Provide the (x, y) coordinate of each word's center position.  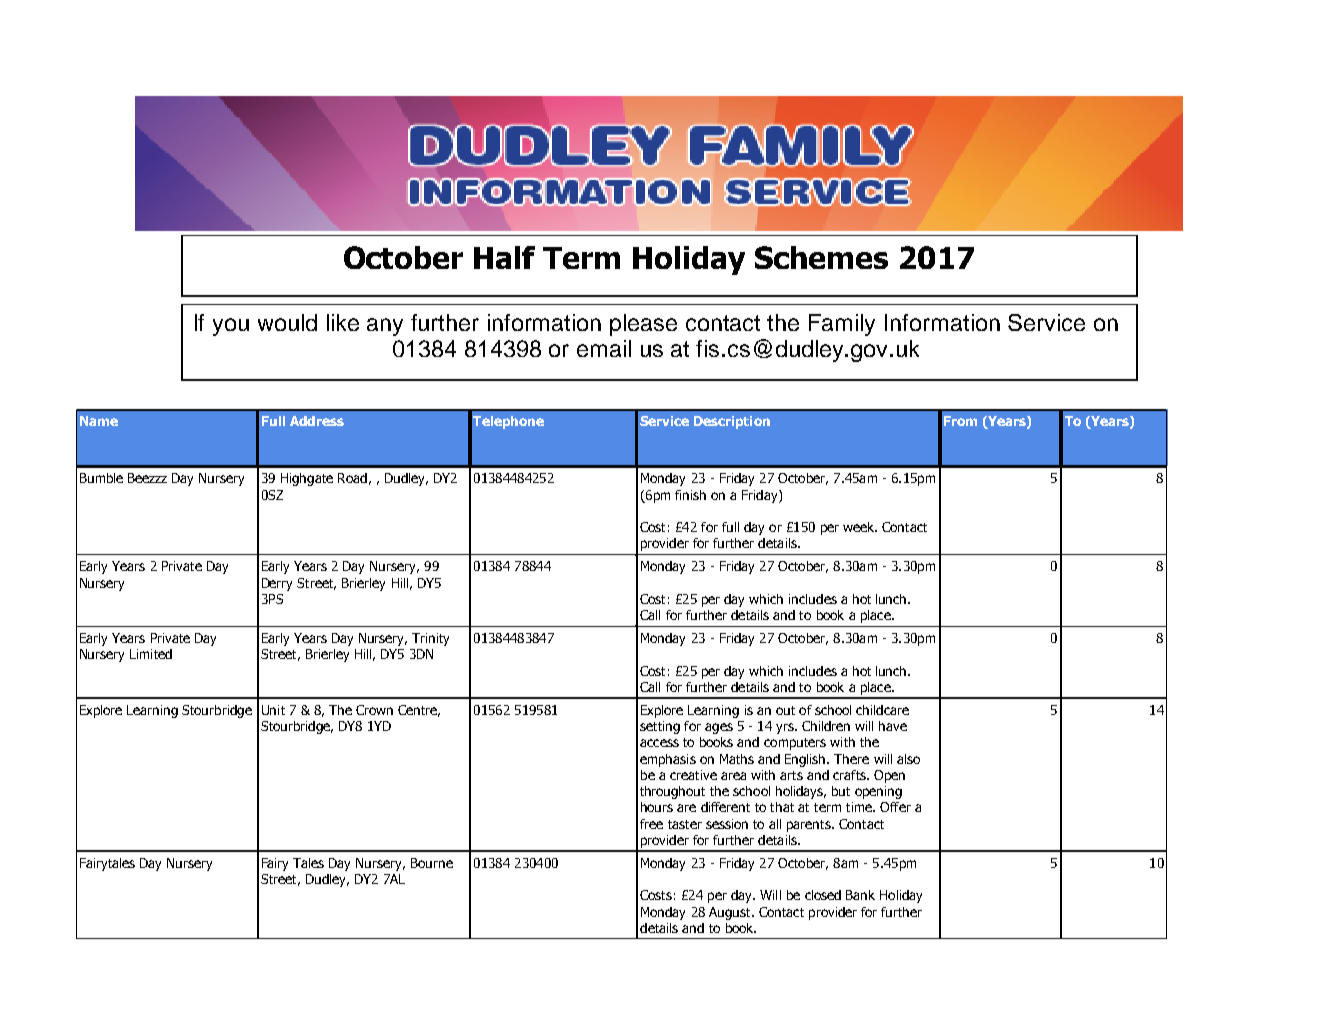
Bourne (432, 863)
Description (732, 422)
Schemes (821, 257)
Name (99, 421)
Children (826, 726)
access (659, 743)
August (731, 913)
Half (504, 257)
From (960, 421)
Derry (277, 584)
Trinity (430, 639)
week (860, 527)
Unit (273, 710)
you (231, 327)
